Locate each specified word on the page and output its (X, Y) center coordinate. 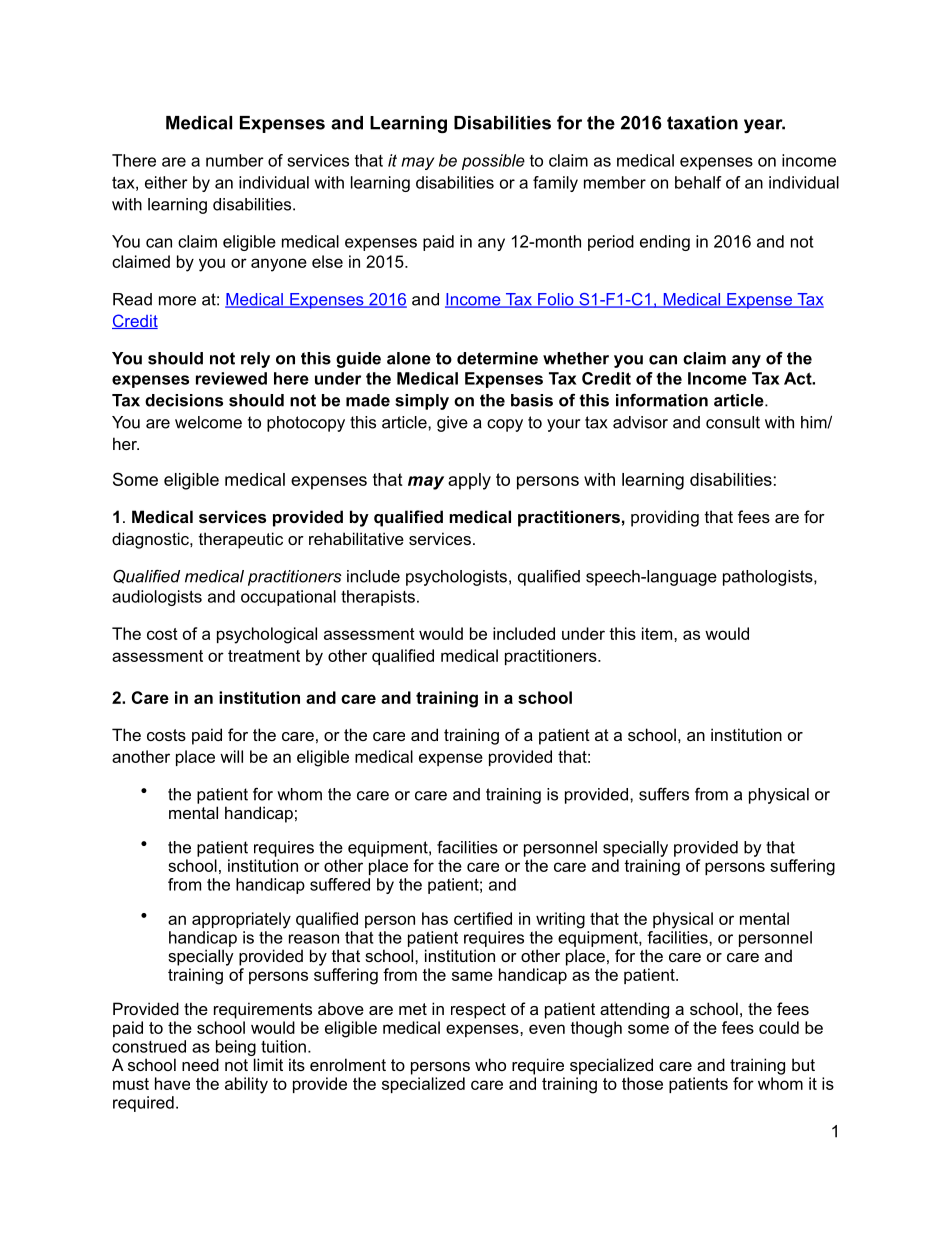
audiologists (157, 598)
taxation (702, 123)
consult (733, 422)
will (231, 756)
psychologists (456, 578)
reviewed (231, 378)
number (235, 160)
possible (493, 162)
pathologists (769, 578)
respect (478, 1011)
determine (497, 358)
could (779, 1027)
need (200, 1064)
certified (483, 918)
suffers (664, 794)
